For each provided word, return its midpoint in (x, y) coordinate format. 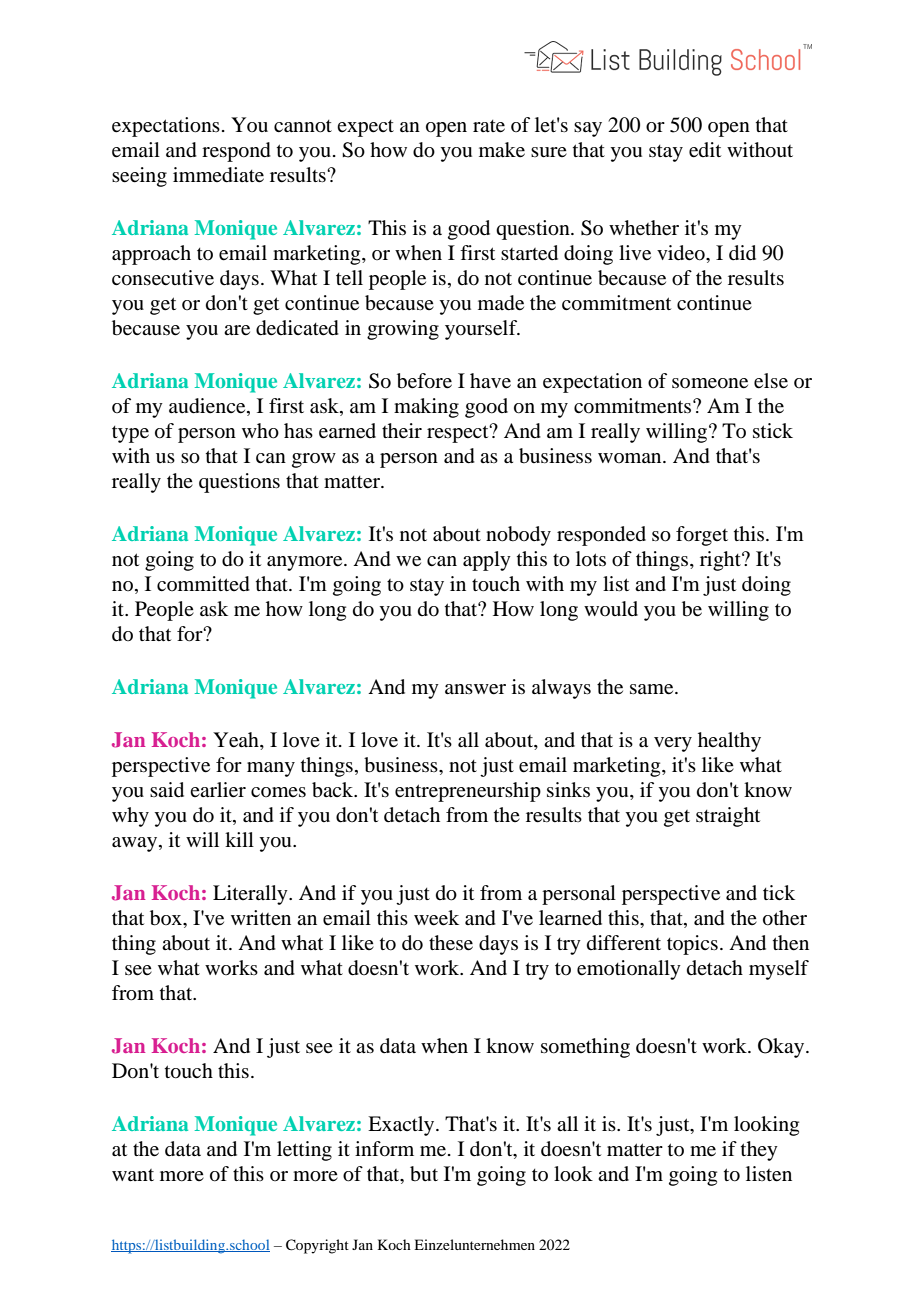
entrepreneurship (468, 792)
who (260, 431)
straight (728, 817)
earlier (218, 790)
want (133, 1175)
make (502, 150)
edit (705, 150)
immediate (218, 175)
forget (702, 536)
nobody (518, 536)
